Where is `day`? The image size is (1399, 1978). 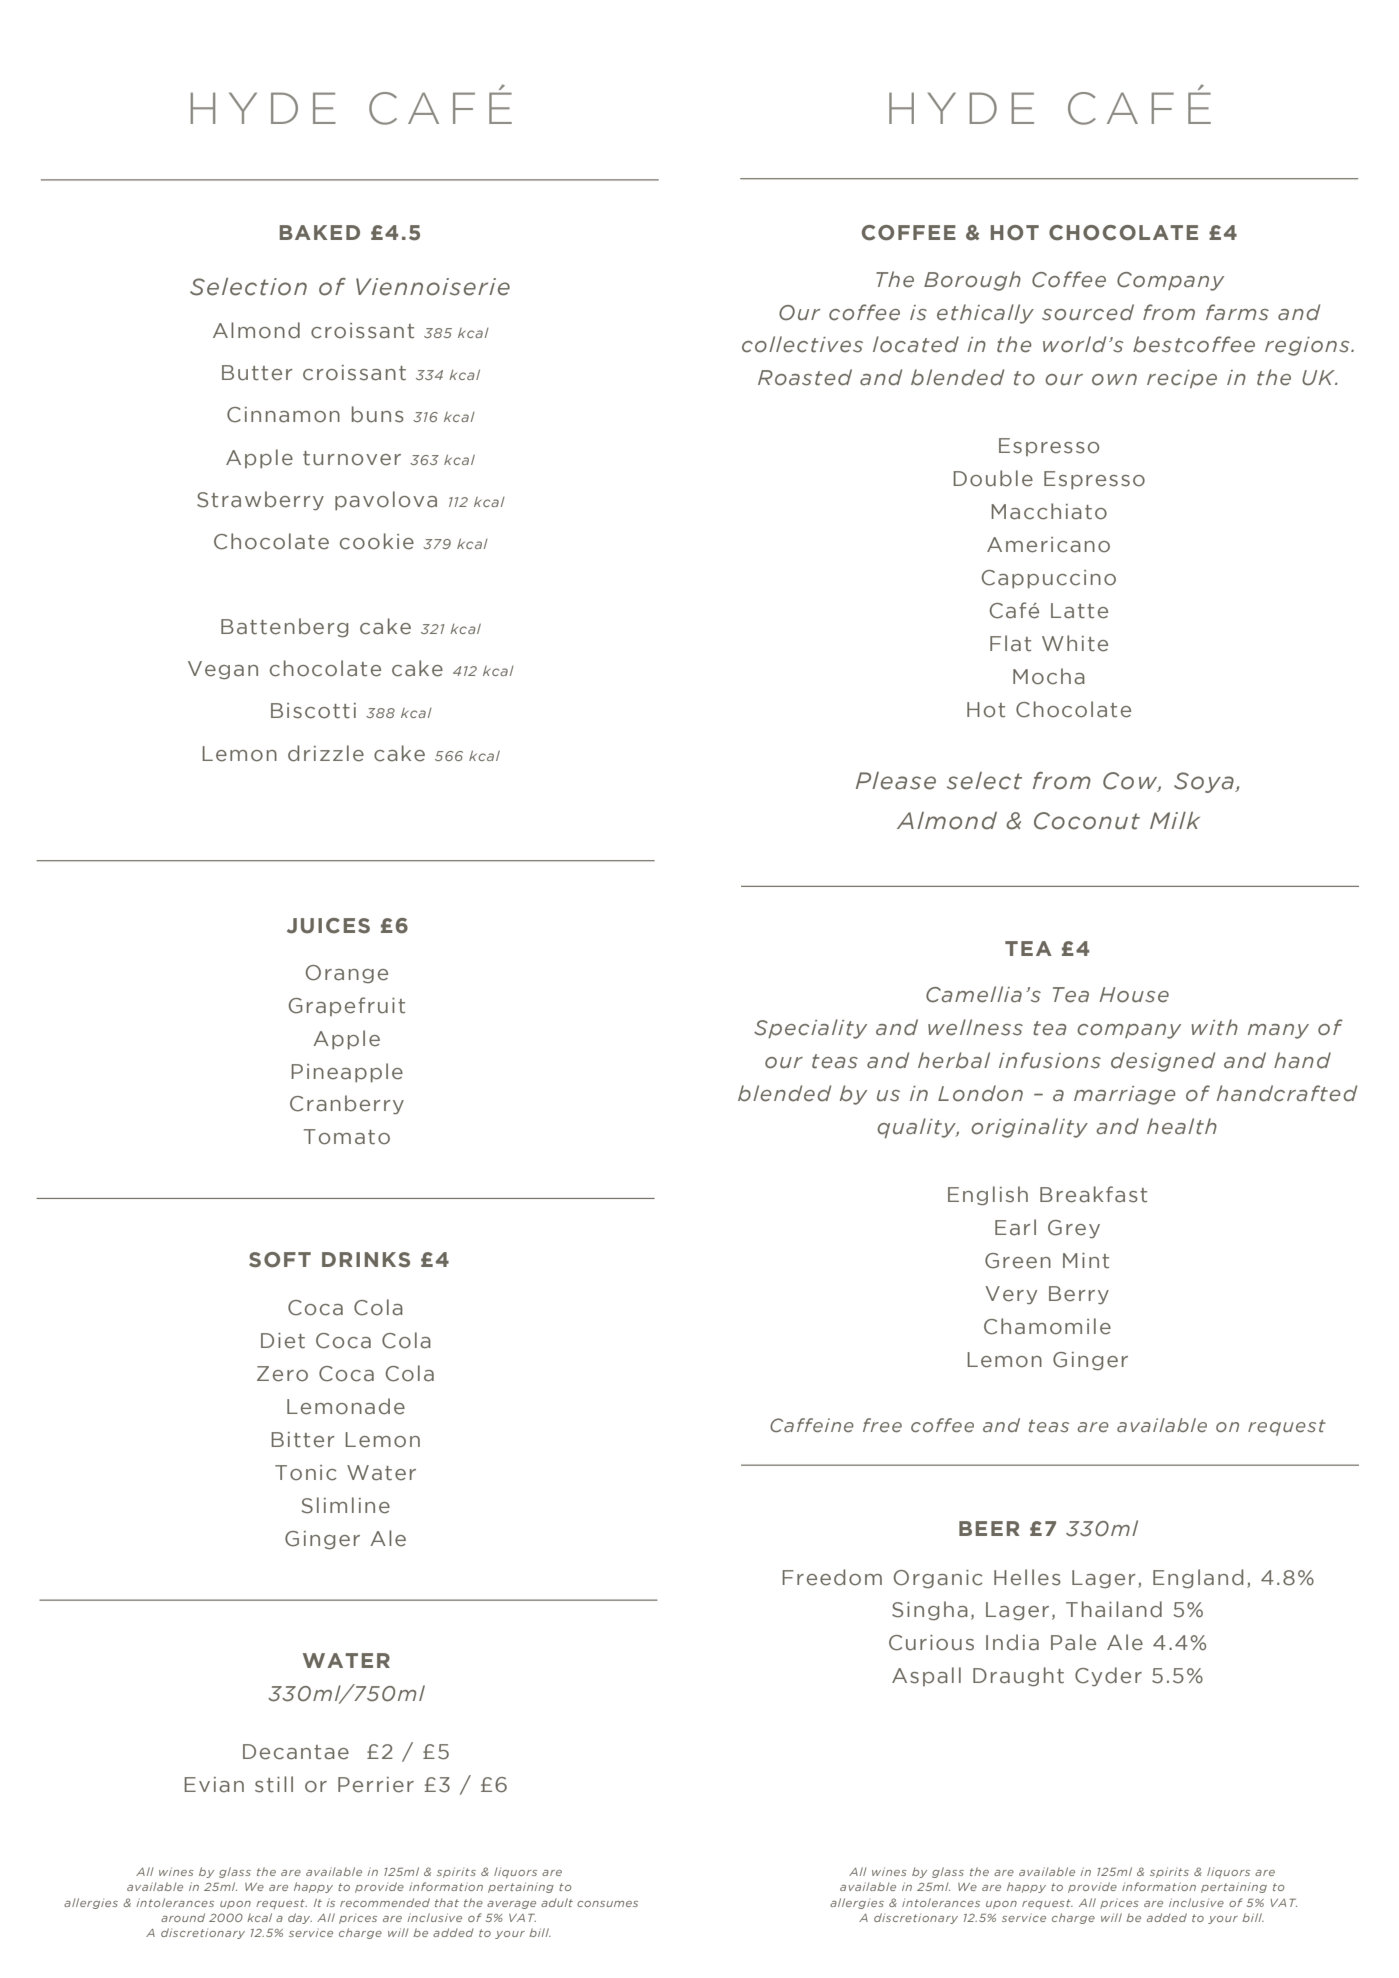 day is located at coordinates (300, 1918).
